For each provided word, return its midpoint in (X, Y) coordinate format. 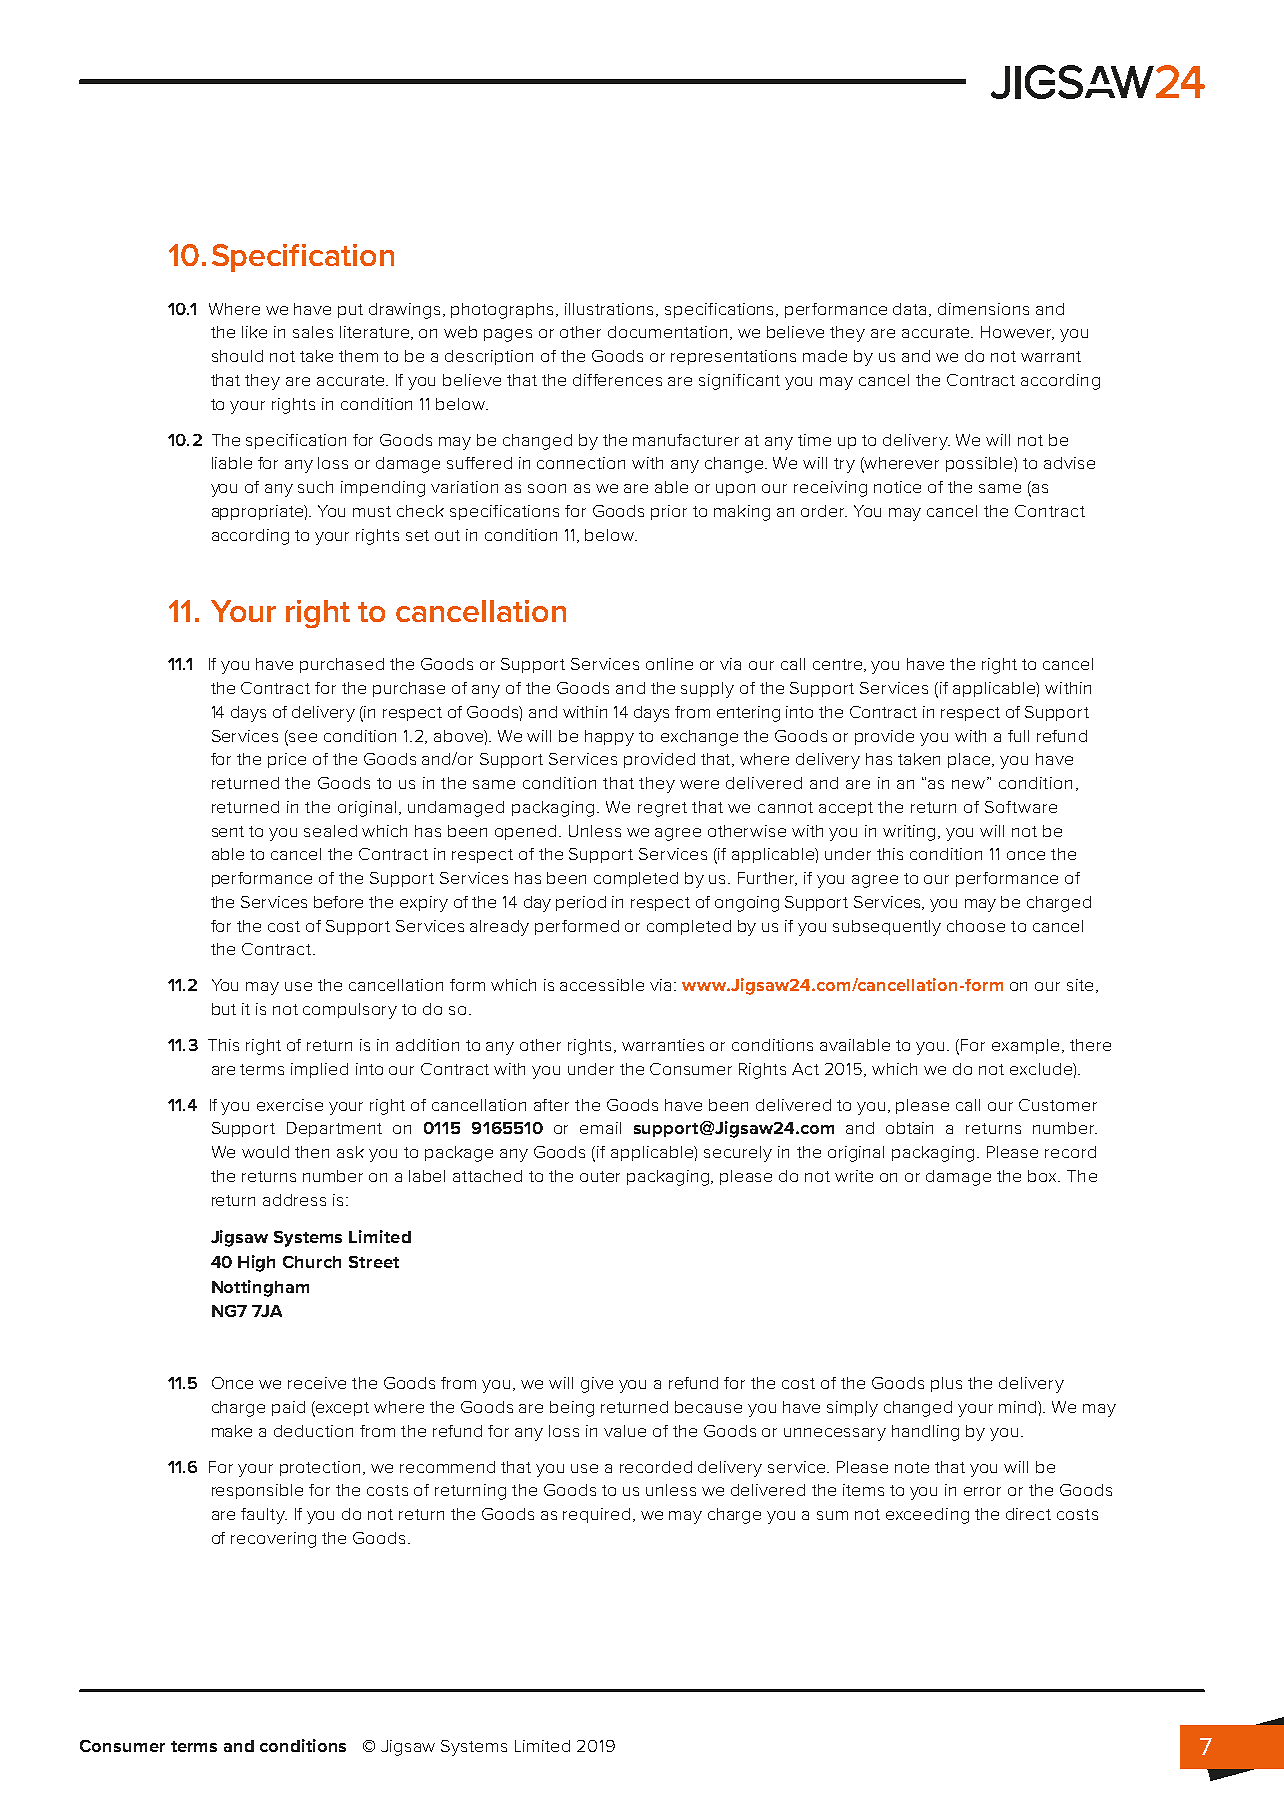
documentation (667, 332)
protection (322, 1468)
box (1044, 1176)
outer (600, 1176)
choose (976, 926)
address (294, 1200)
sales (313, 332)
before (338, 902)
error (982, 1491)
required (596, 1515)
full (1018, 736)
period (581, 903)
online (669, 664)
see (303, 737)
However (1017, 333)
